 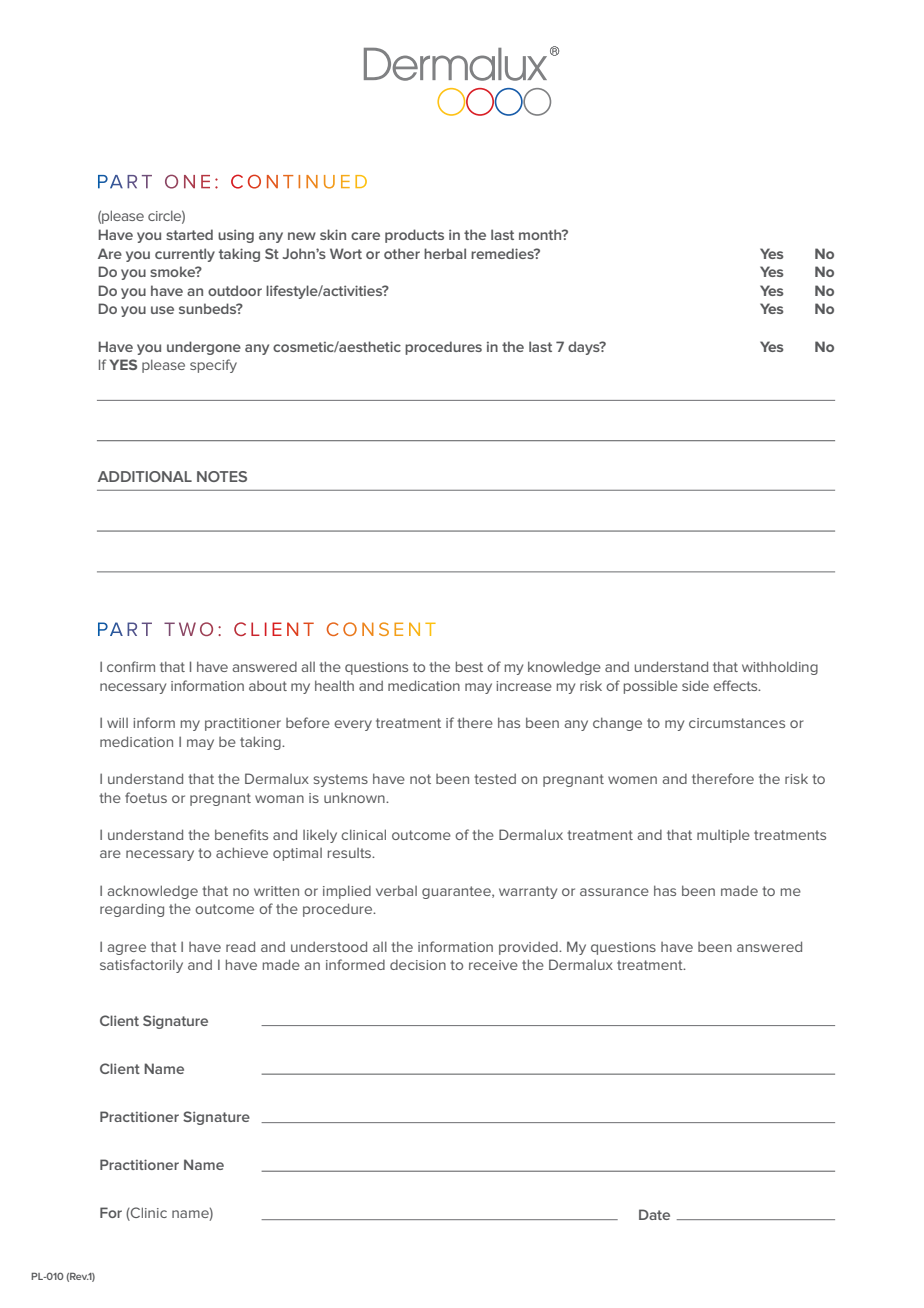 I want to click on herbal, so click(x=445, y=253).
